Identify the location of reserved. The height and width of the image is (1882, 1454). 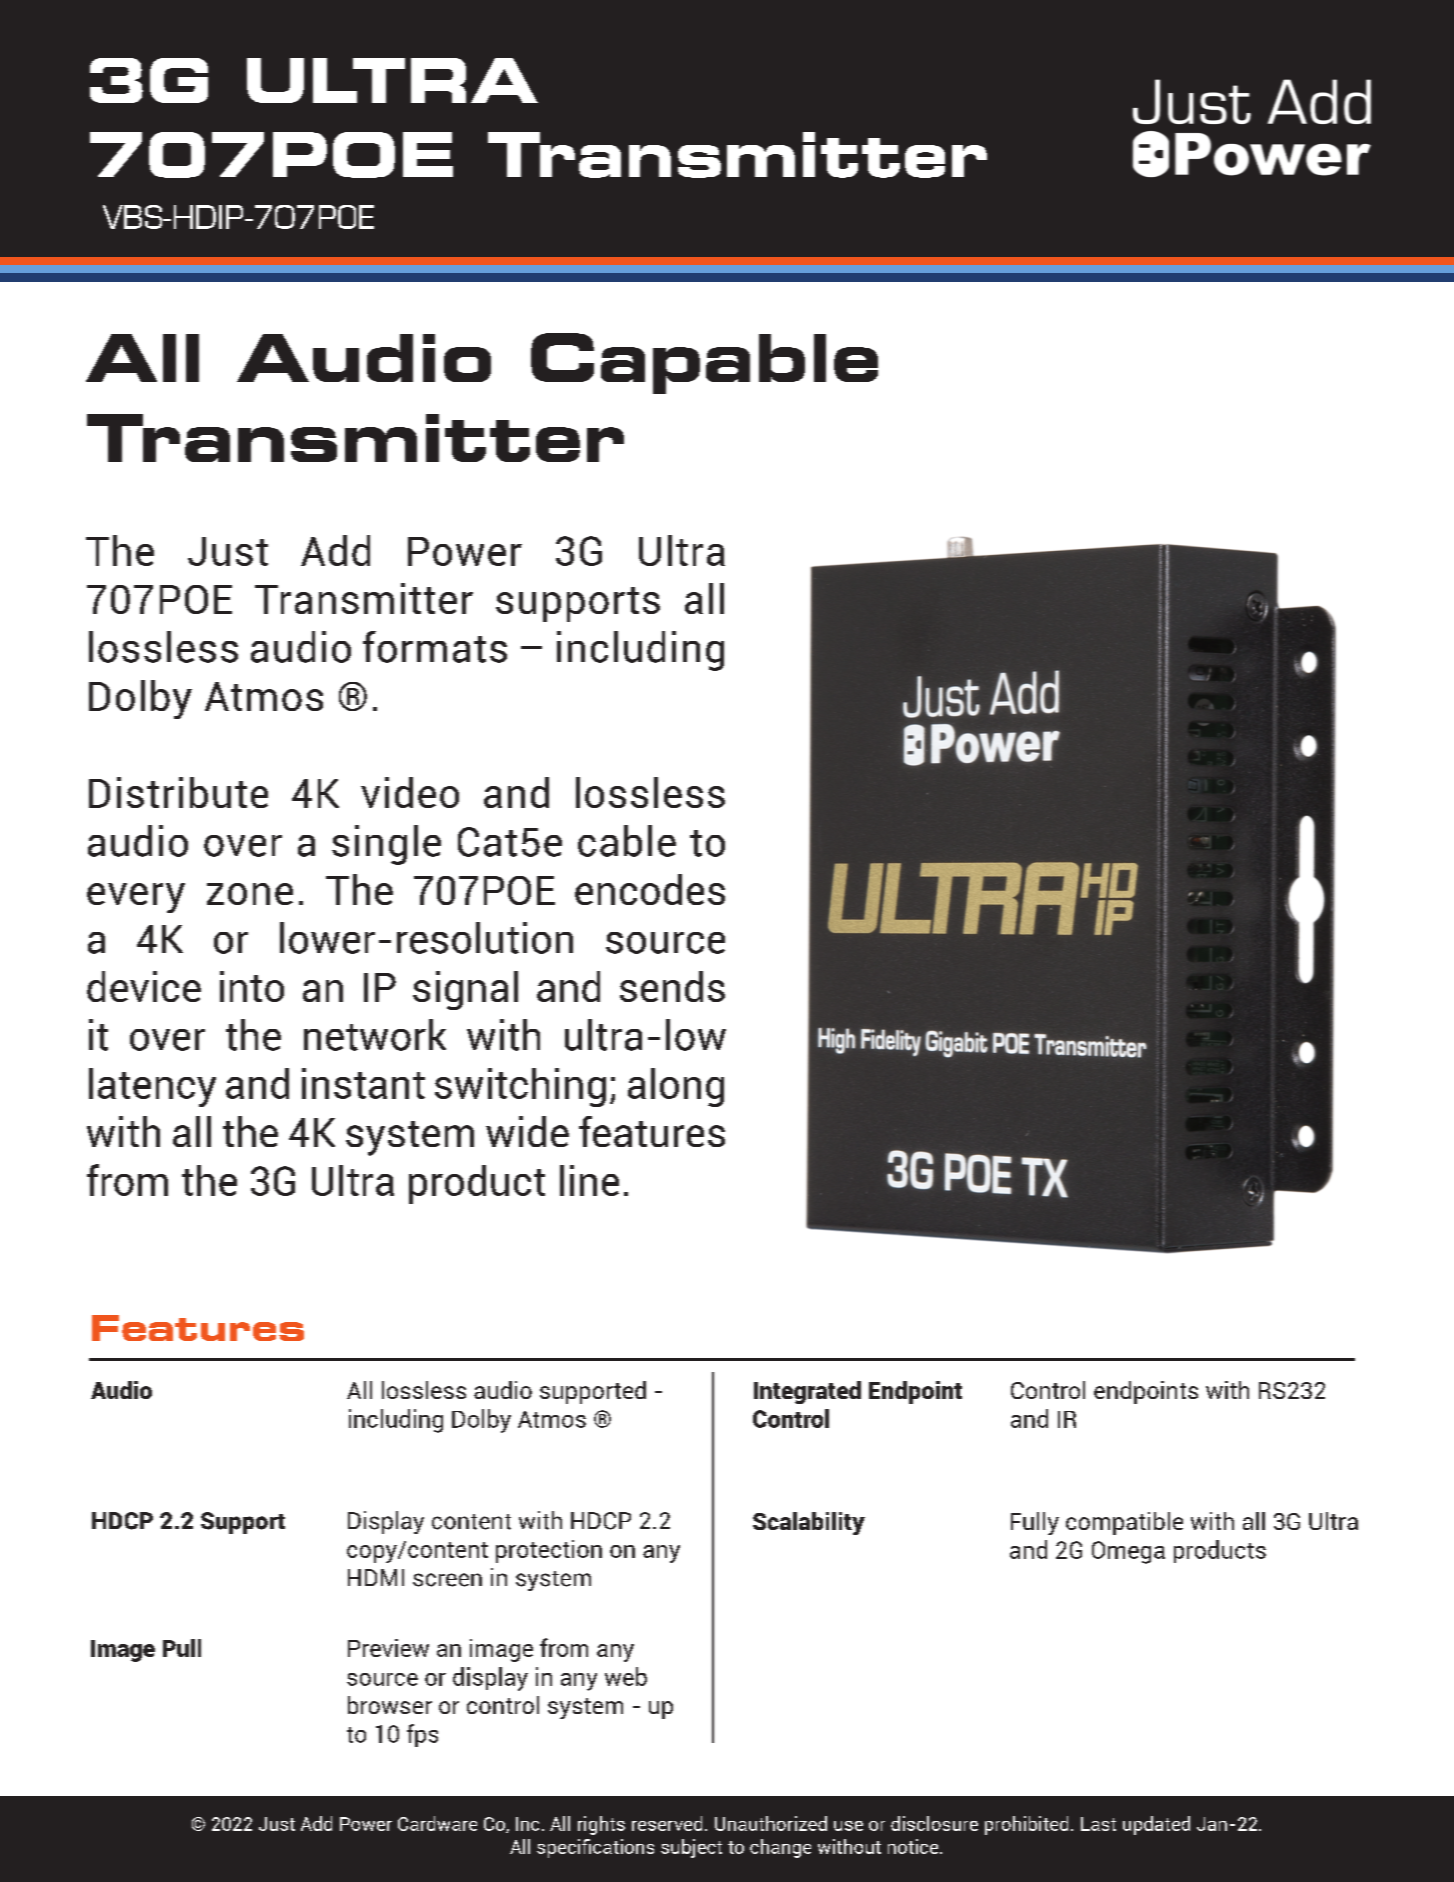
(667, 1823).
